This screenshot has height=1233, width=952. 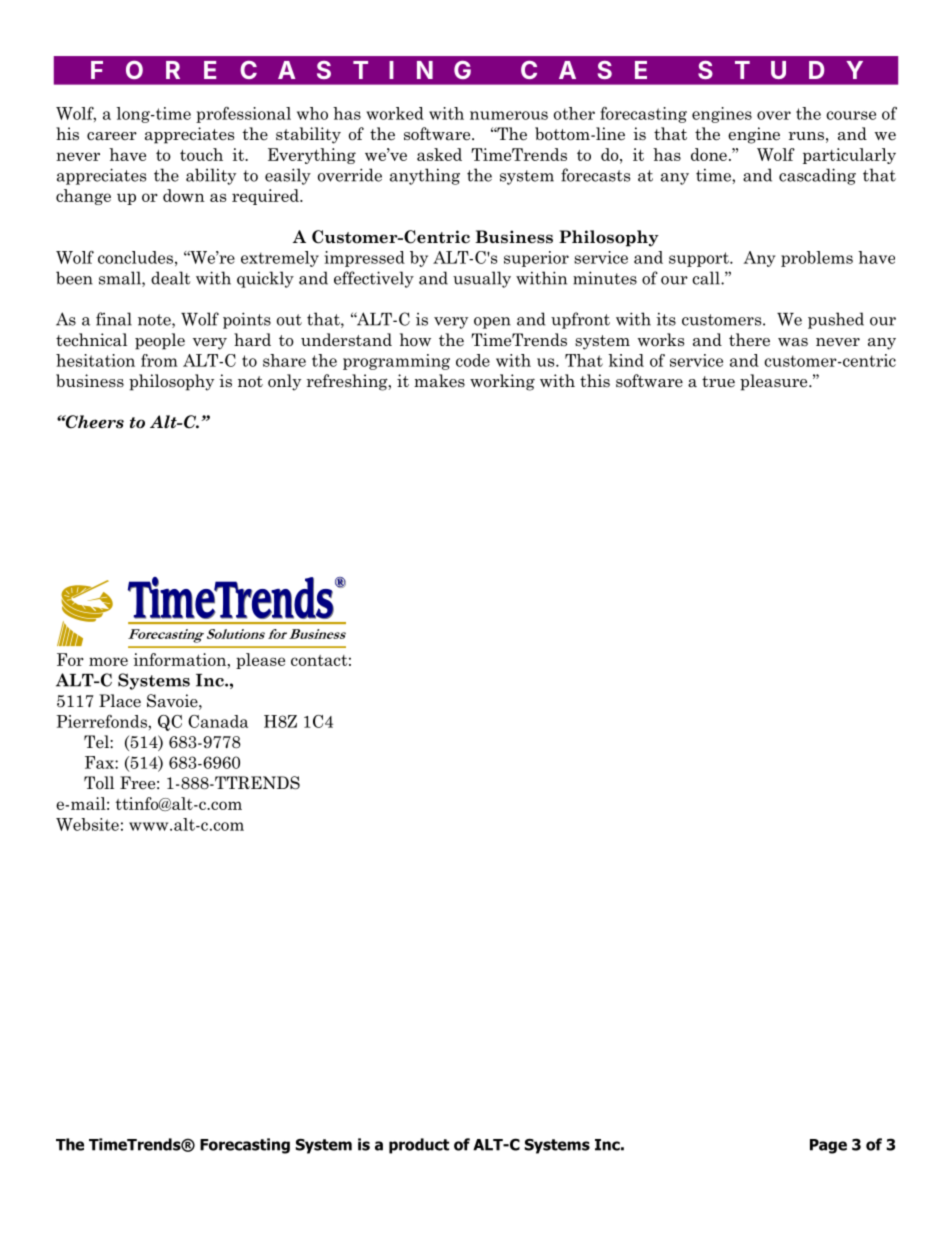 What do you see at coordinates (201, 154) in the screenshot?
I see `touch` at bounding box center [201, 154].
